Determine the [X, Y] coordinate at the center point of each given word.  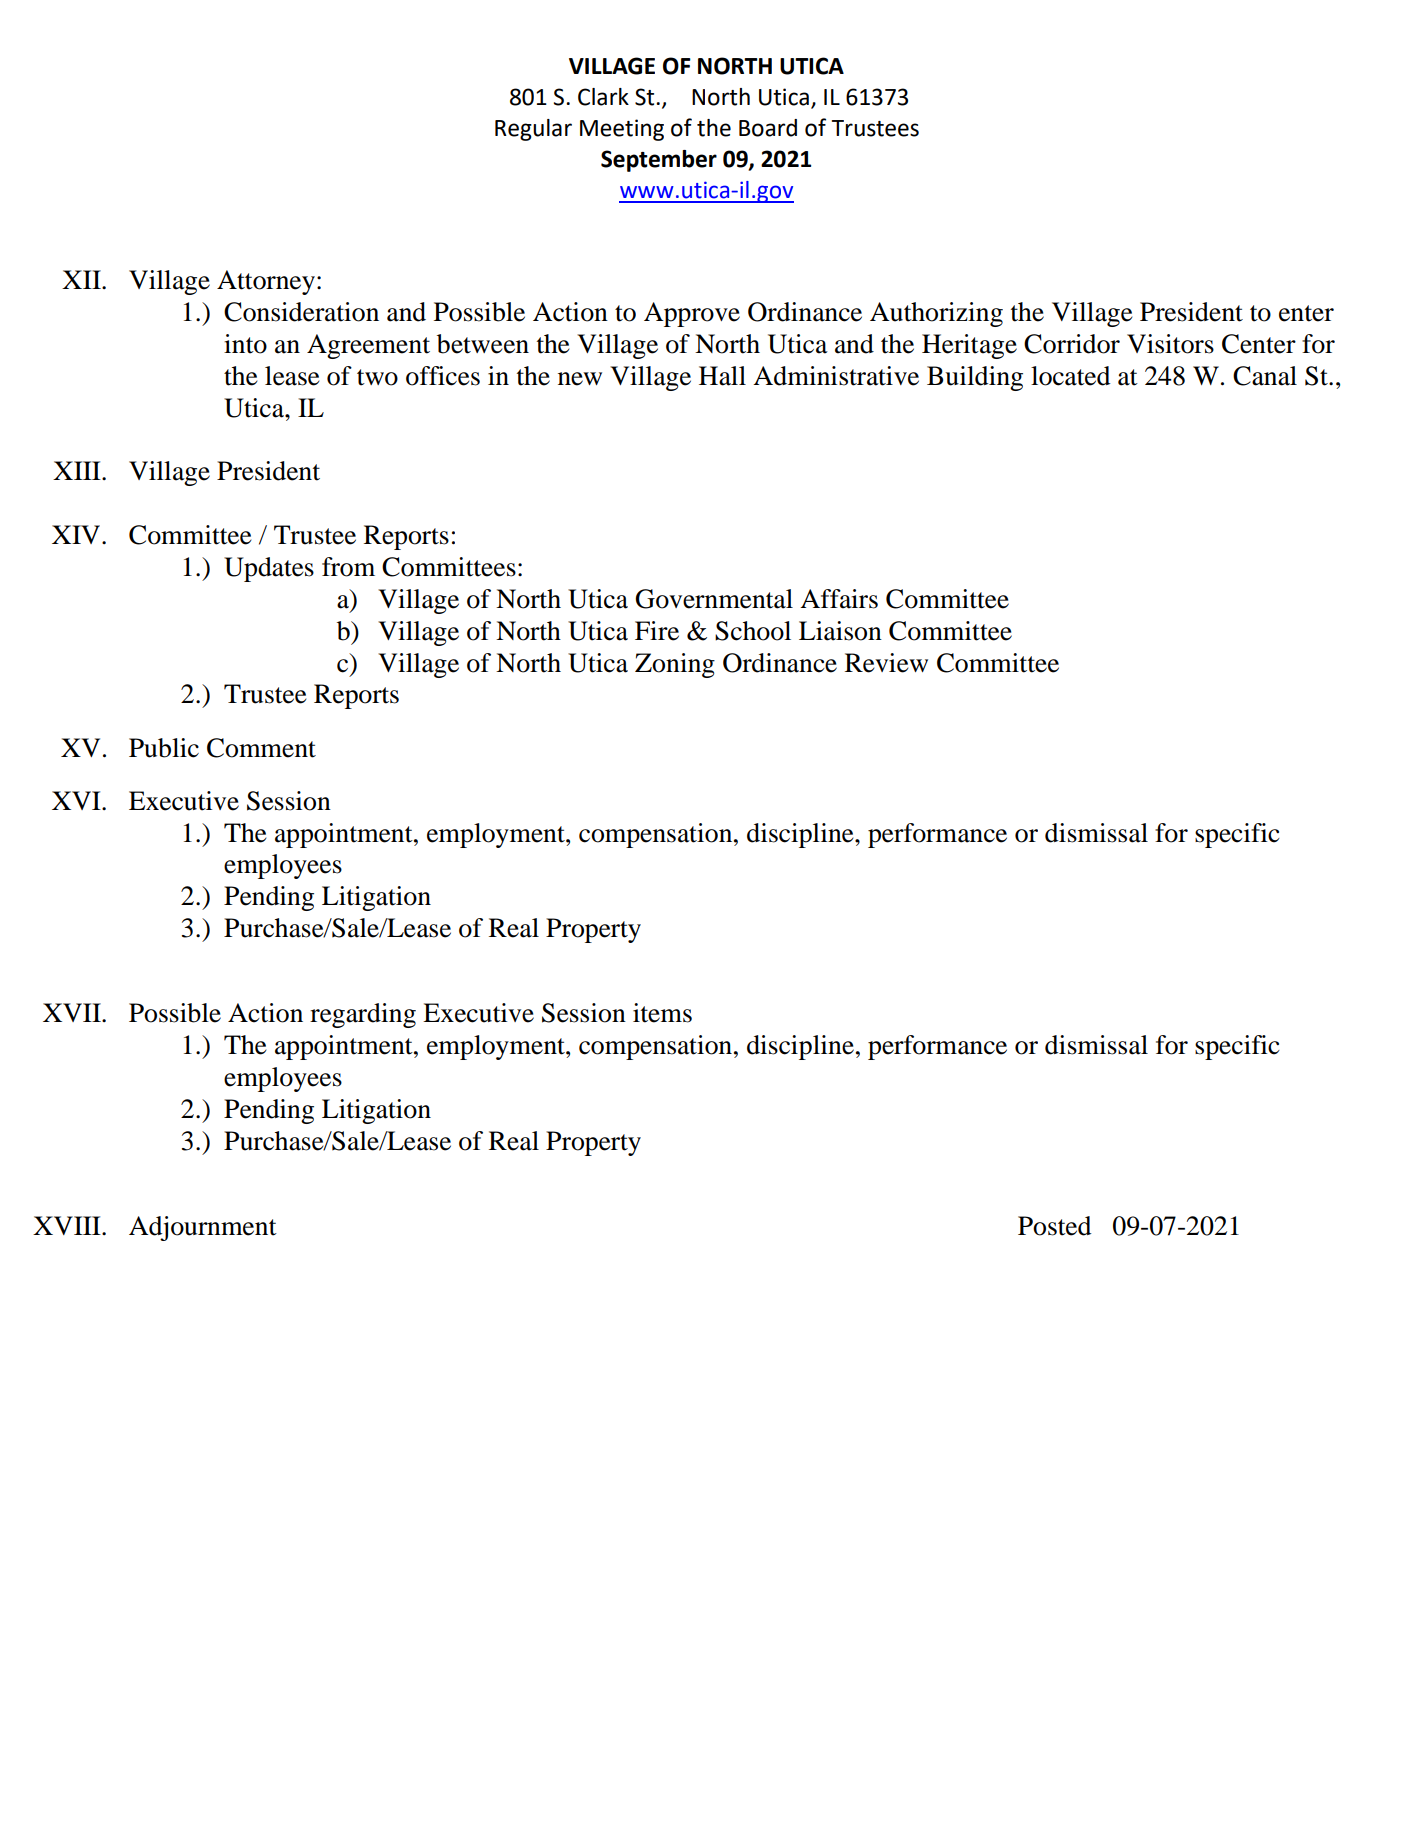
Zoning [675, 665]
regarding [363, 1015]
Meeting [622, 130]
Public [164, 748]
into [245, 344]
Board [768, 128]
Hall [722, 376]
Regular [533, 130]
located [1070, 376]
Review [886, 663]
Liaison [840, 631]
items [662, 1013]
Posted [1054, 1226]
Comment [261, 748]
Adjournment [203, 1228]
